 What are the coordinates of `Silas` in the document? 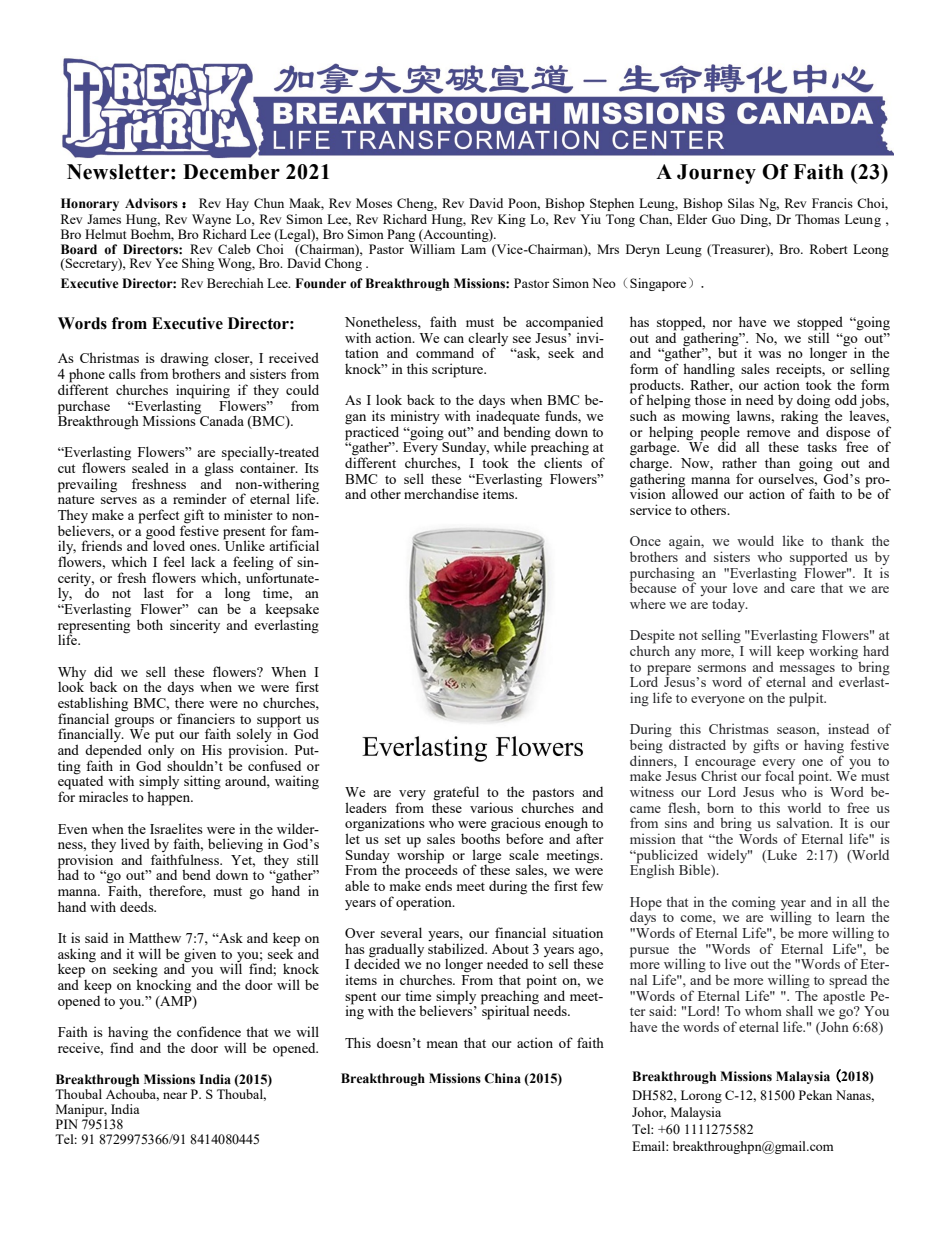 It's located at (741, 203).
